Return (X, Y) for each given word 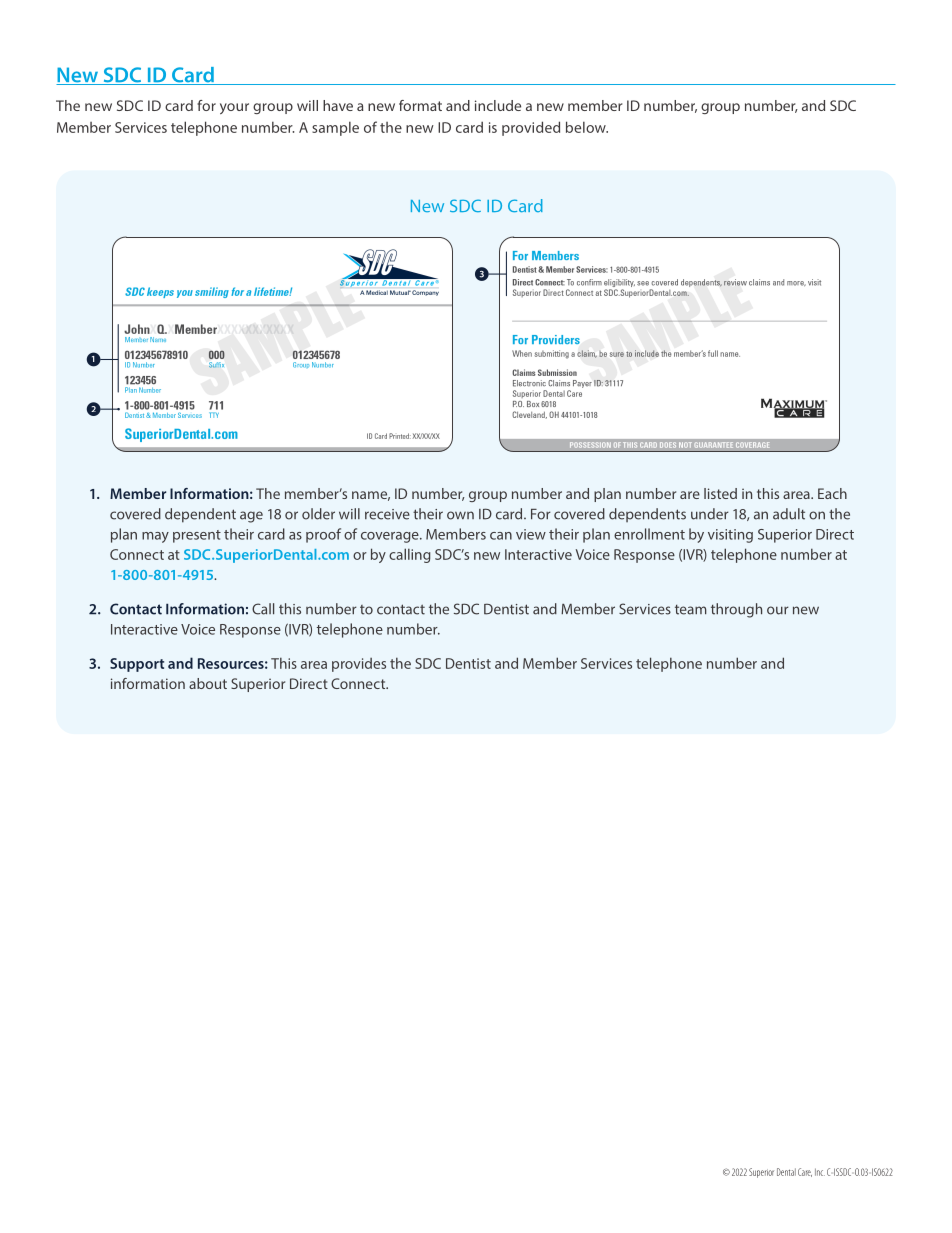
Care (805, 1172)
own (460, 515)
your (234, 108)
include (498, 105)
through (736, 610)
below (587, 127)
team (691, 610)
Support (137, 665)
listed (720, 493)
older (318, 514)
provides (359, 665)
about (208, 683)
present (197, 536)
